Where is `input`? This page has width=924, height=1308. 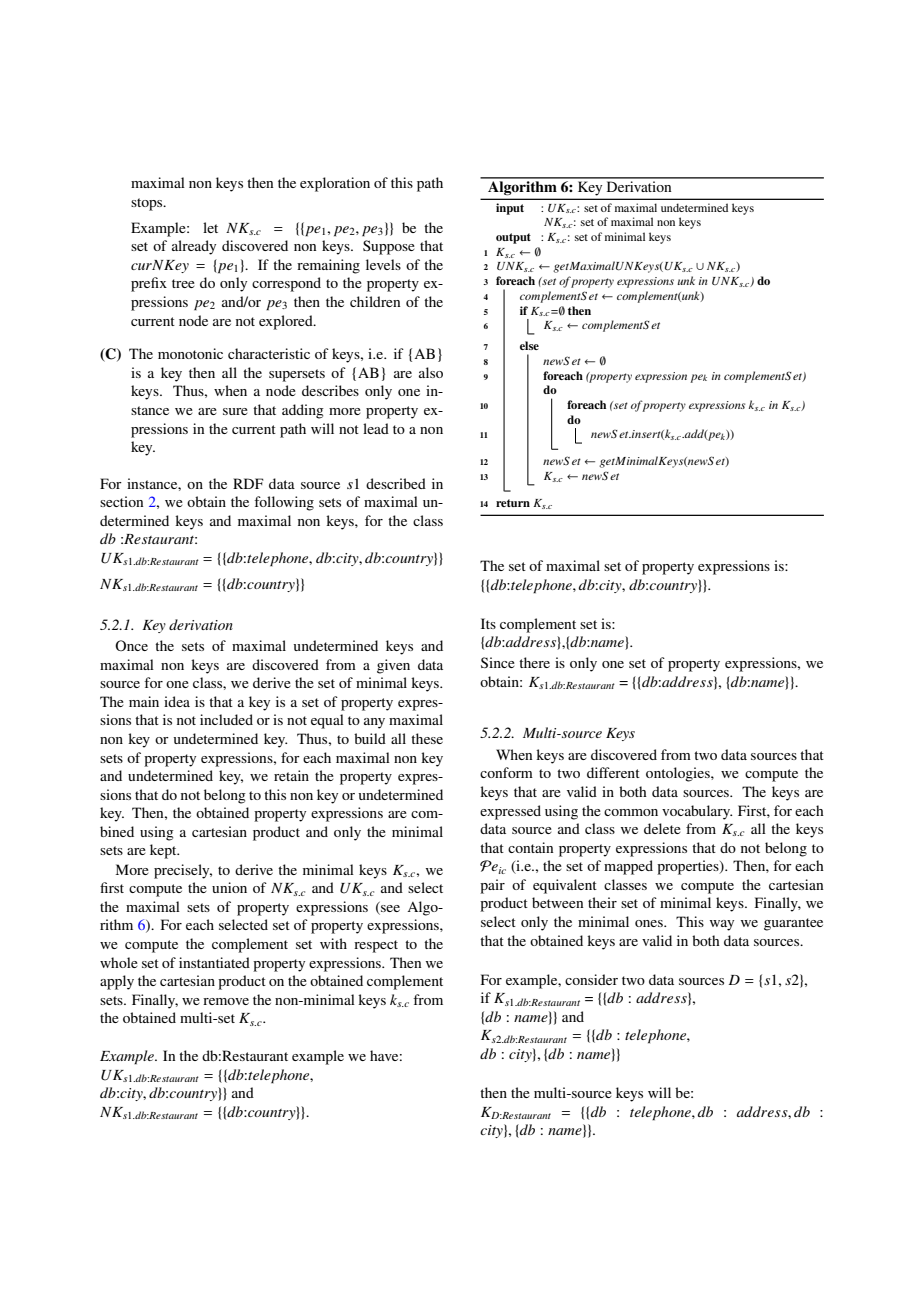 input is located at coordinates (510, 209).
